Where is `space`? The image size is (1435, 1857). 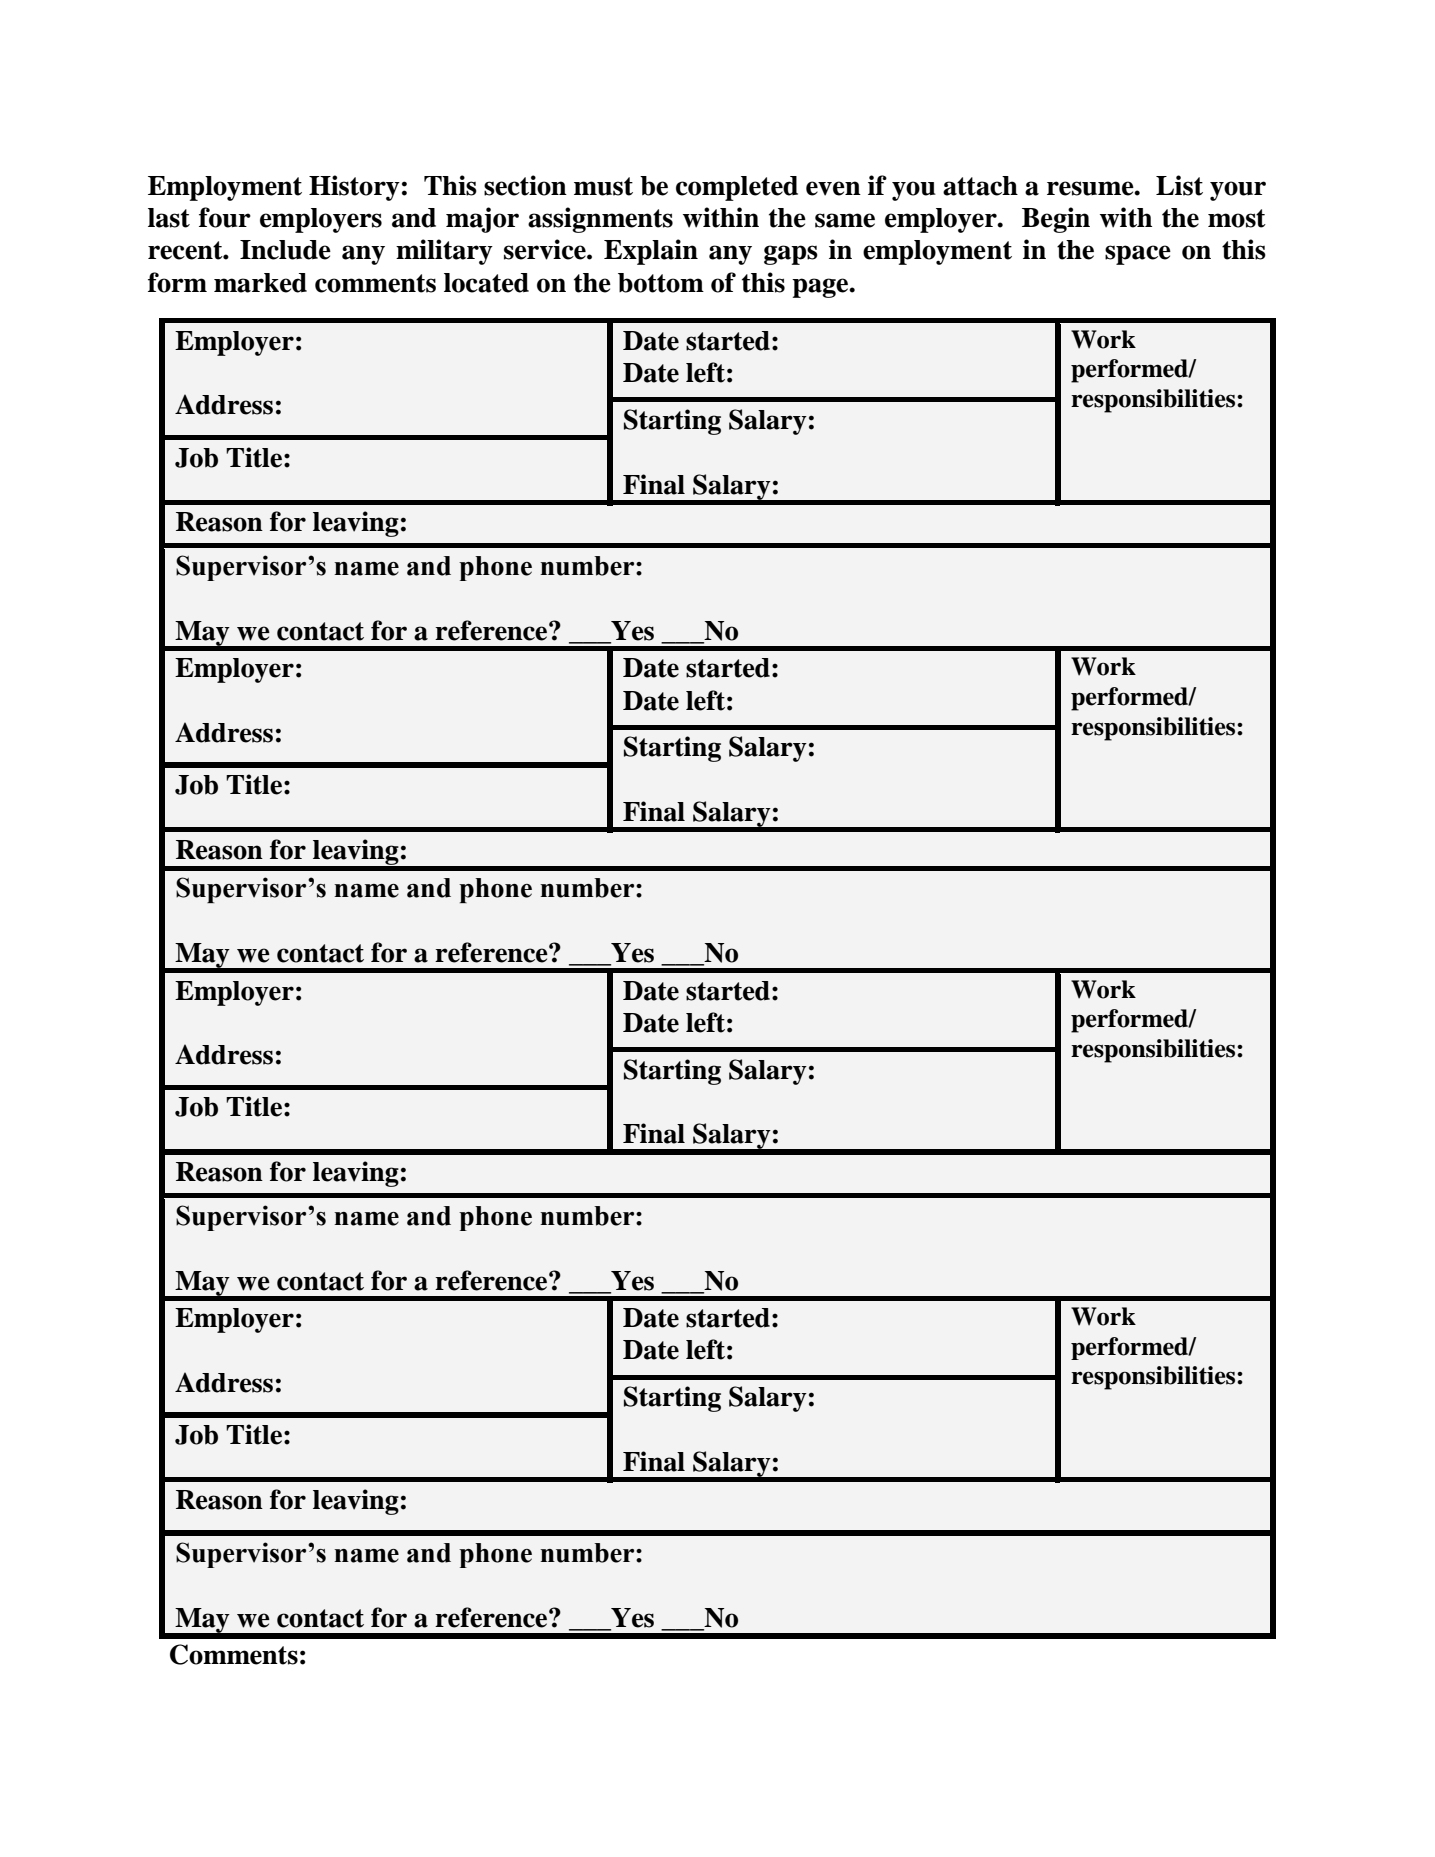 space is located at coordinates (1138, 255).
